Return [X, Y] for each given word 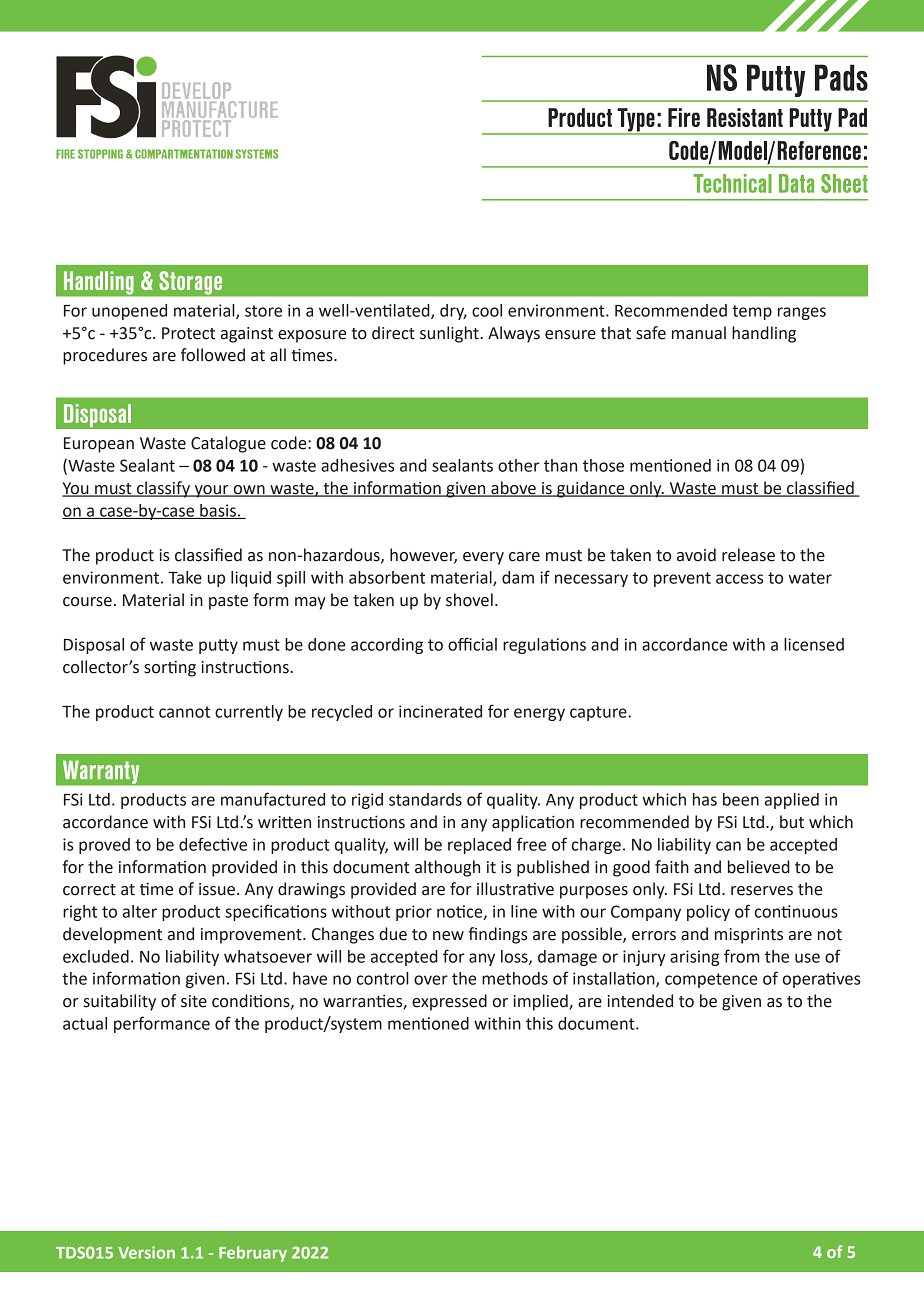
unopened [129, 312]
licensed [814, 644]
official [472, 644]
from [742, 956]
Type [636, 121]
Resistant [745, 117]
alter [140, 911]
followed [213, 355]
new [448, 936]
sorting [170, 669]
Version [146, 1252]
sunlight [450, 334]
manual [699, 333]
